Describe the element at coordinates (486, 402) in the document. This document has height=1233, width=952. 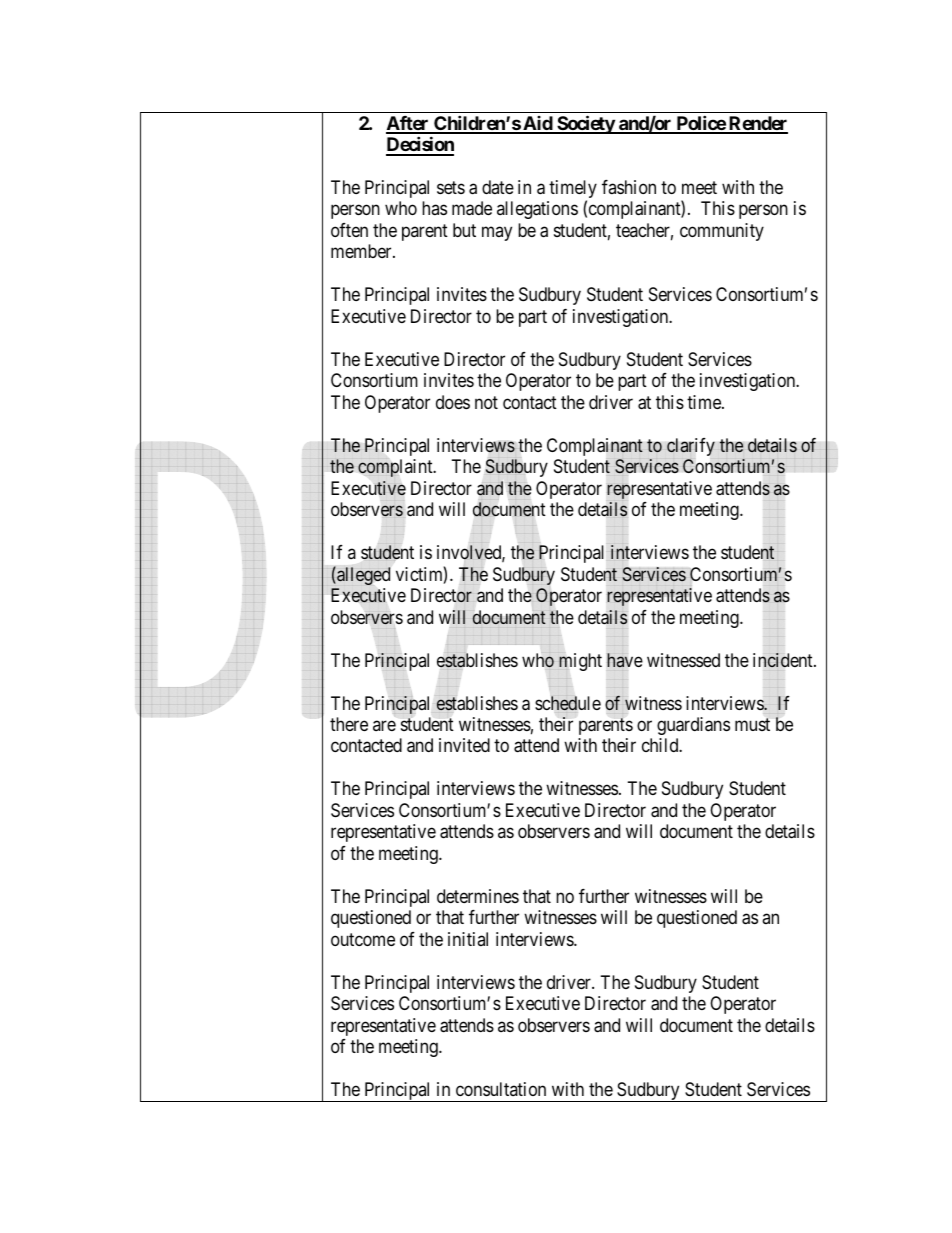
I see `not` at that location.
